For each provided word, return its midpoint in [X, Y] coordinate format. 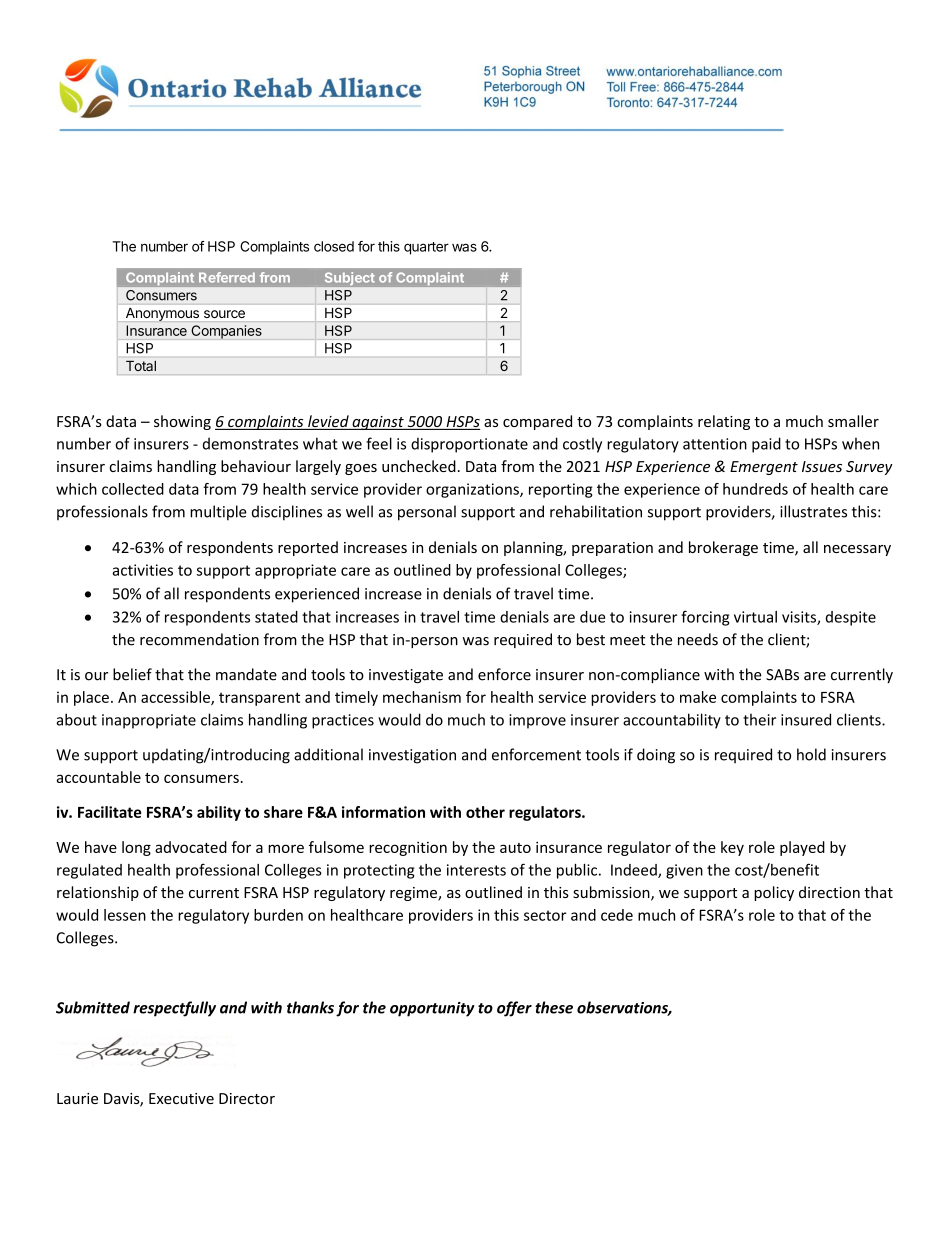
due [592, 617]
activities [142, 570]
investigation [412, 756]
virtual [755, 617]
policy [774, 893]
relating [724, 422]
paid [766, 445]
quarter [426, 248]
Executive [181, 1098]
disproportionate [469, 445]
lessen [125, 915]
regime [414, 894]
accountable [98, 777]
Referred [227, 277]
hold [811, 754]
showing [182, 422]
